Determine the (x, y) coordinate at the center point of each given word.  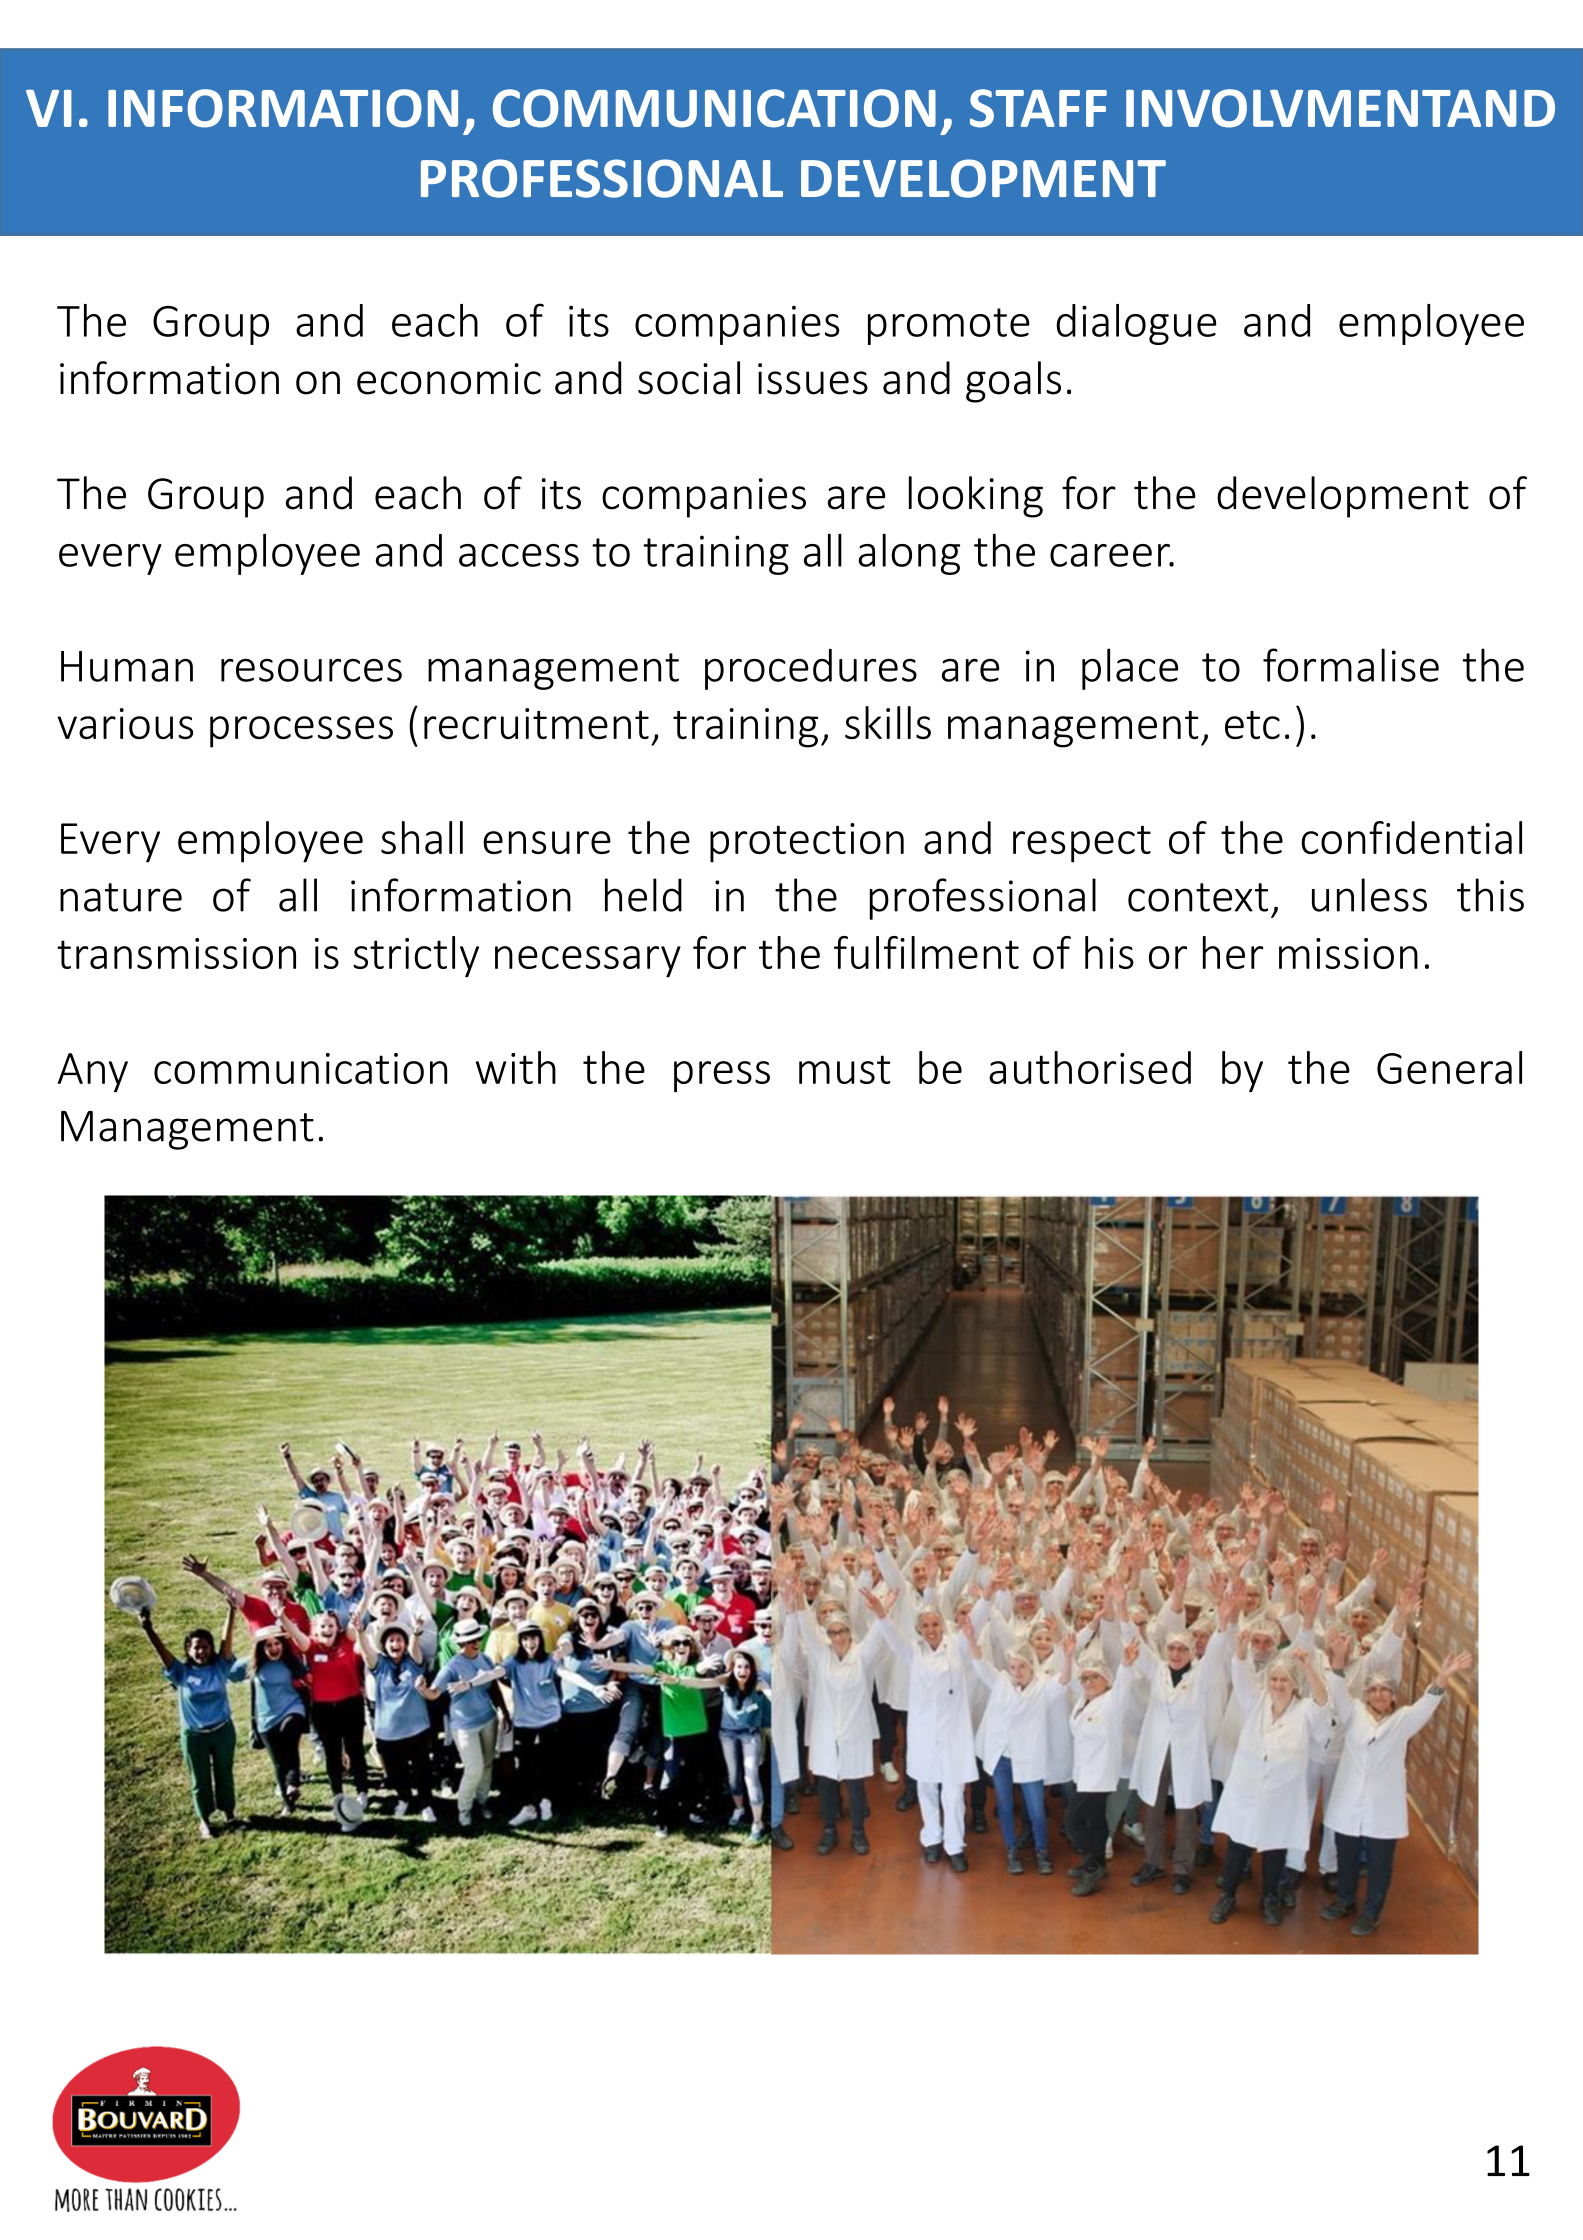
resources (311, 670)
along (909, 554)
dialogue (1136, 324)
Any (93, 1072)
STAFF (1038, 108)
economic (449, 379)
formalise (1351, 665)
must (845, 1069)
